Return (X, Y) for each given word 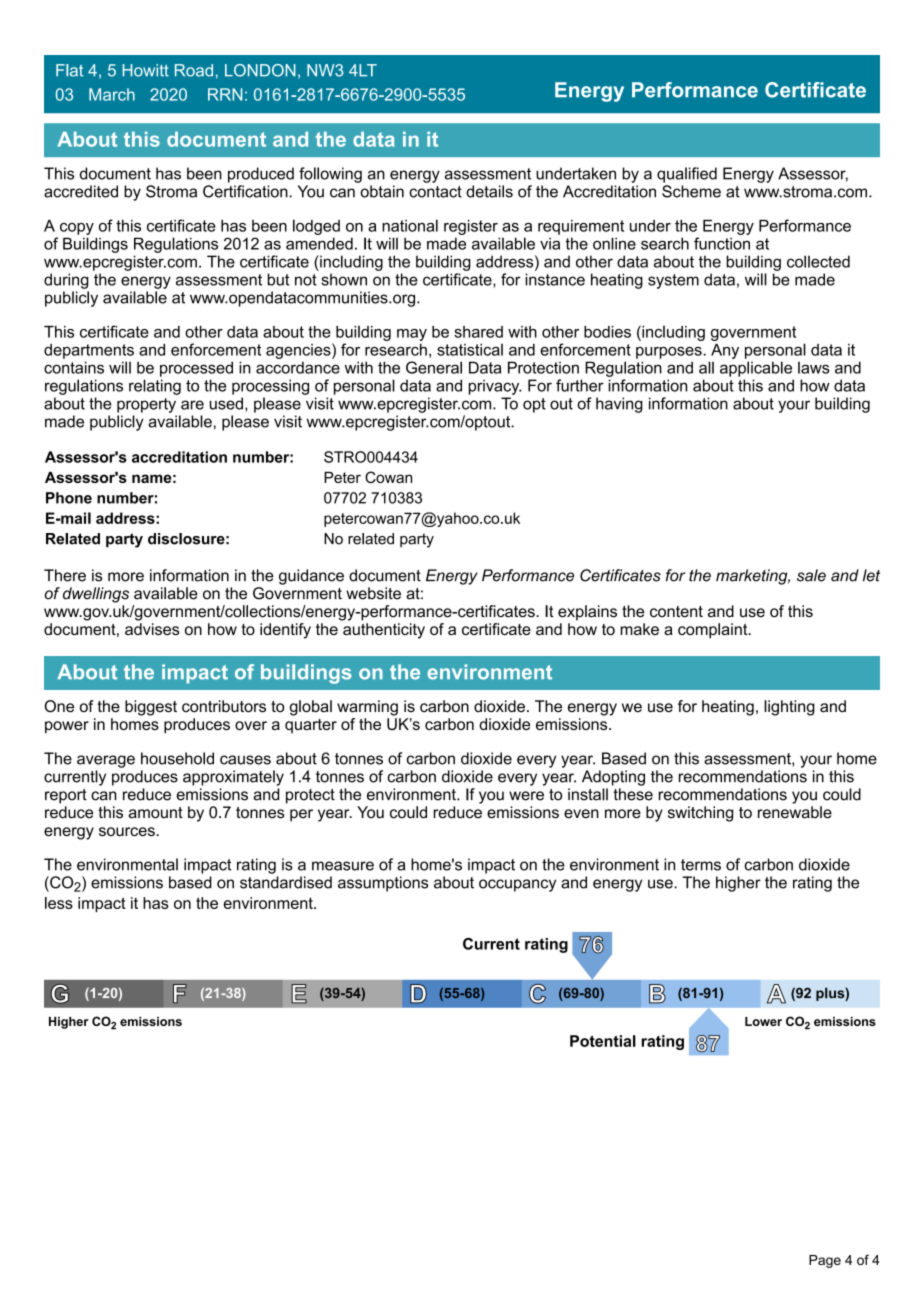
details (489, 191)
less (59, 903)
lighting (789, 708)
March (112, 94)
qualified (687, 175)
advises (152, 629)
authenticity (384, 631)
